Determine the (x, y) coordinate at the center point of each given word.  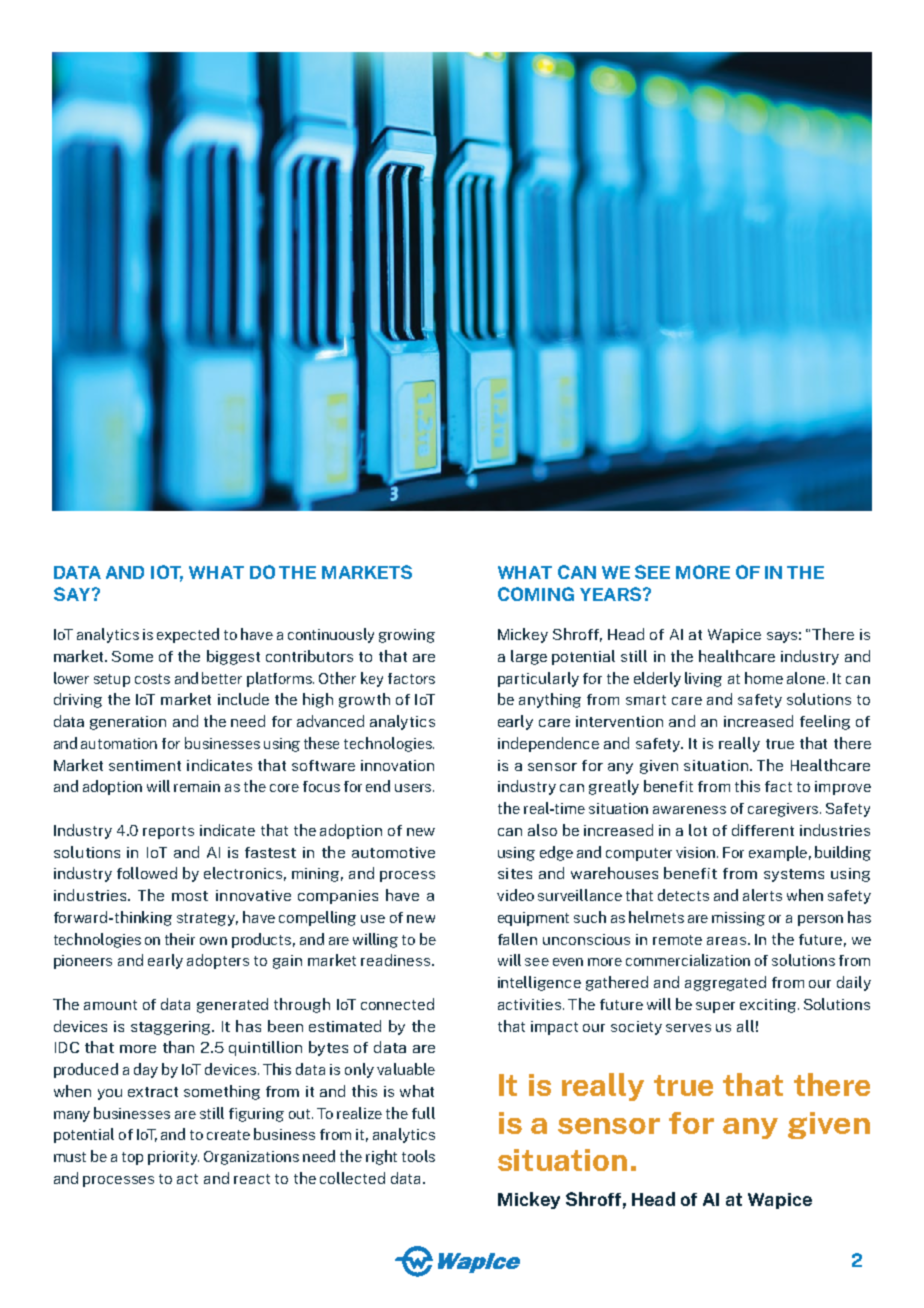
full (423, 1113)
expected (188, 635)
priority (173, 1158)
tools (418, 1156)
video (515, 895)
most (190, 896)
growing (407, 636)
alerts (762, 895)
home (764, 678)
